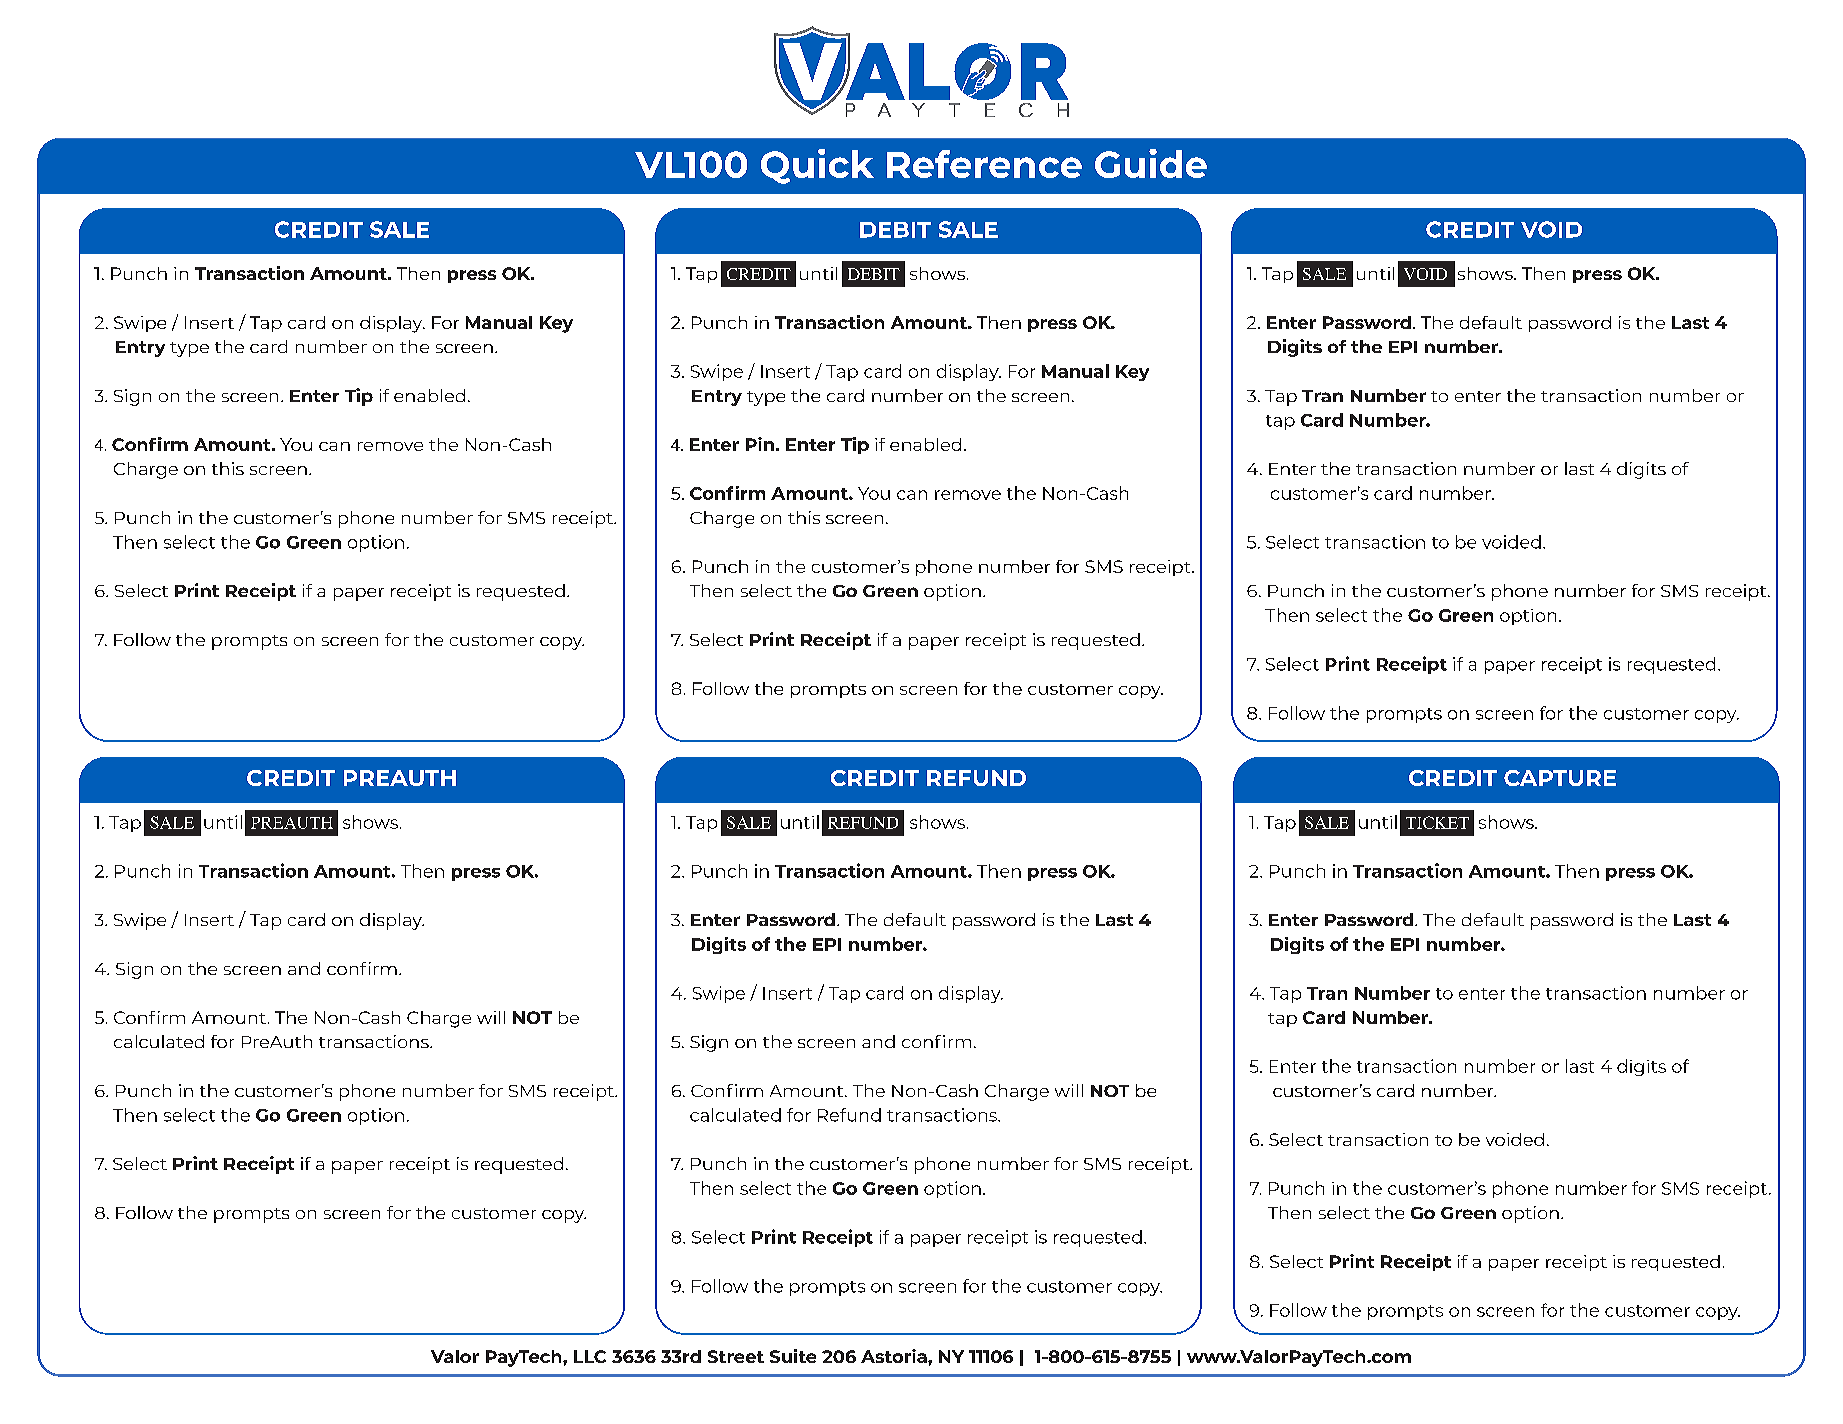 The image size is (1843, 1424). I want to click on Guide, so click(1151, 163).
